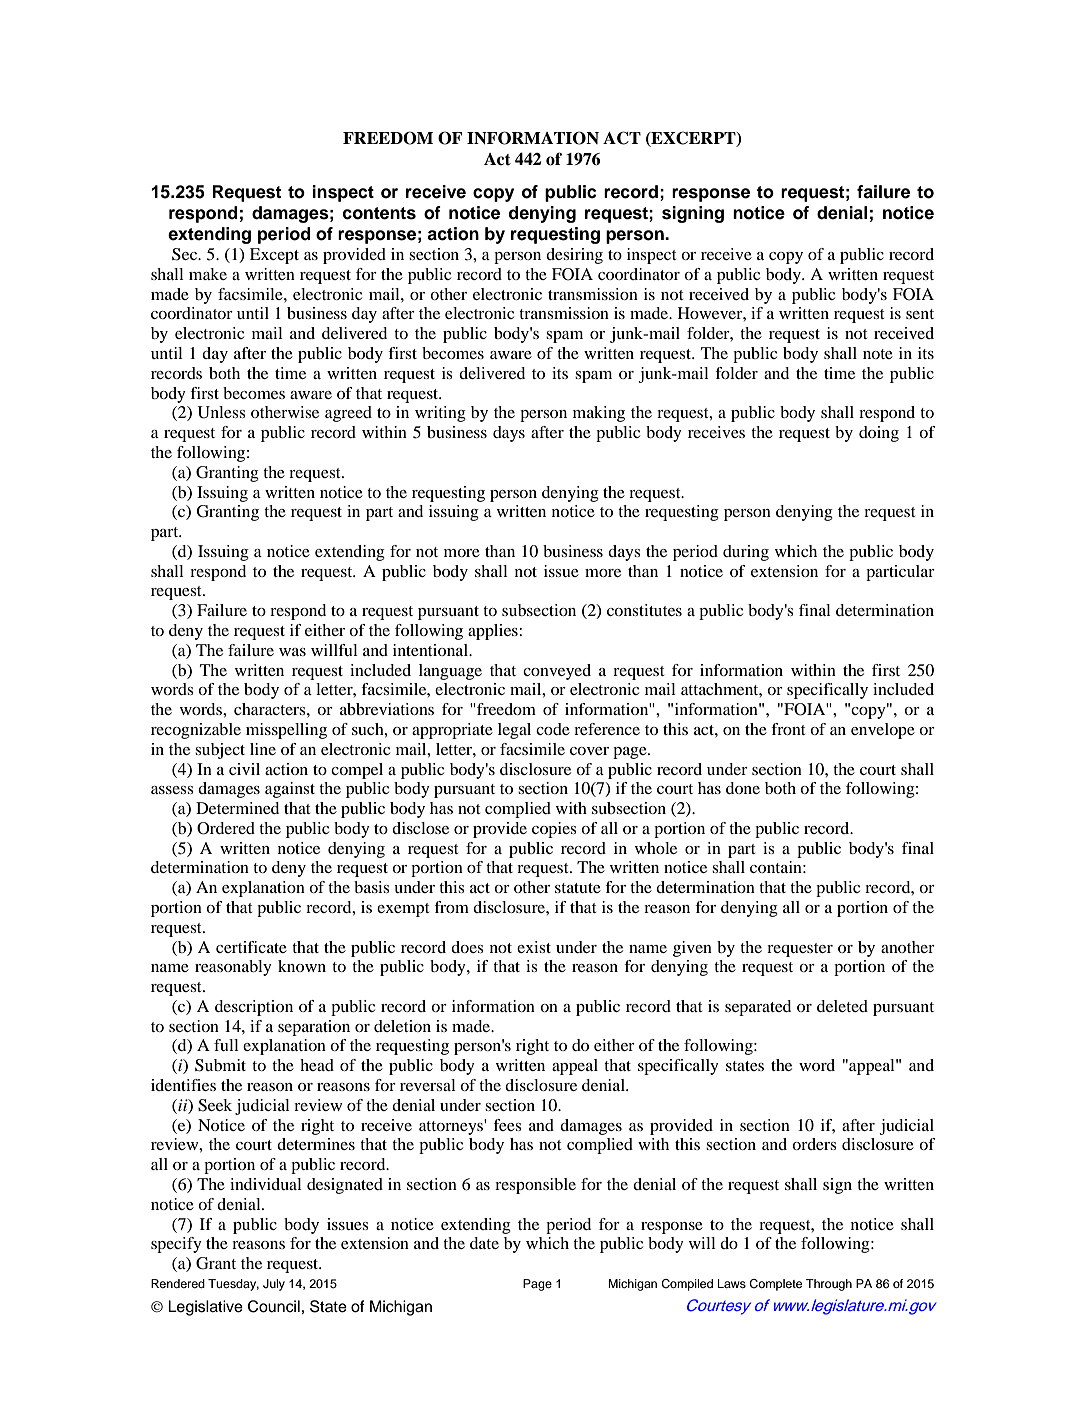 The height and width of the page is (1404, 1085). Describe the element at coordinates (484, 1243) in the page. I see `date` at that location.
